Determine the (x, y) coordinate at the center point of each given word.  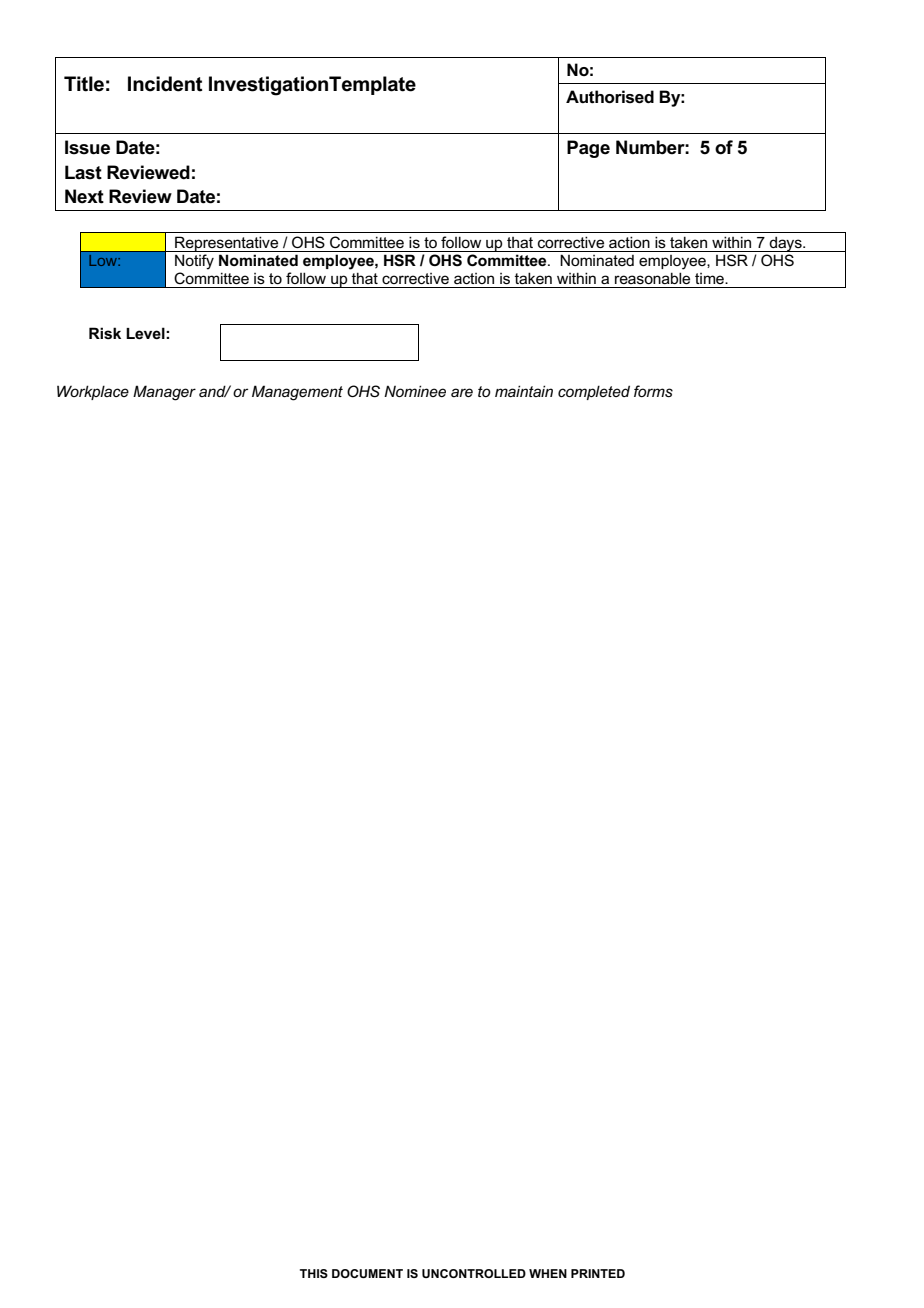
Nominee (415, 391)
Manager (164, 393)
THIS (314, 1273)
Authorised (610, 97)
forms (653, 391)
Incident (165, 84)
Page (588, 149)
